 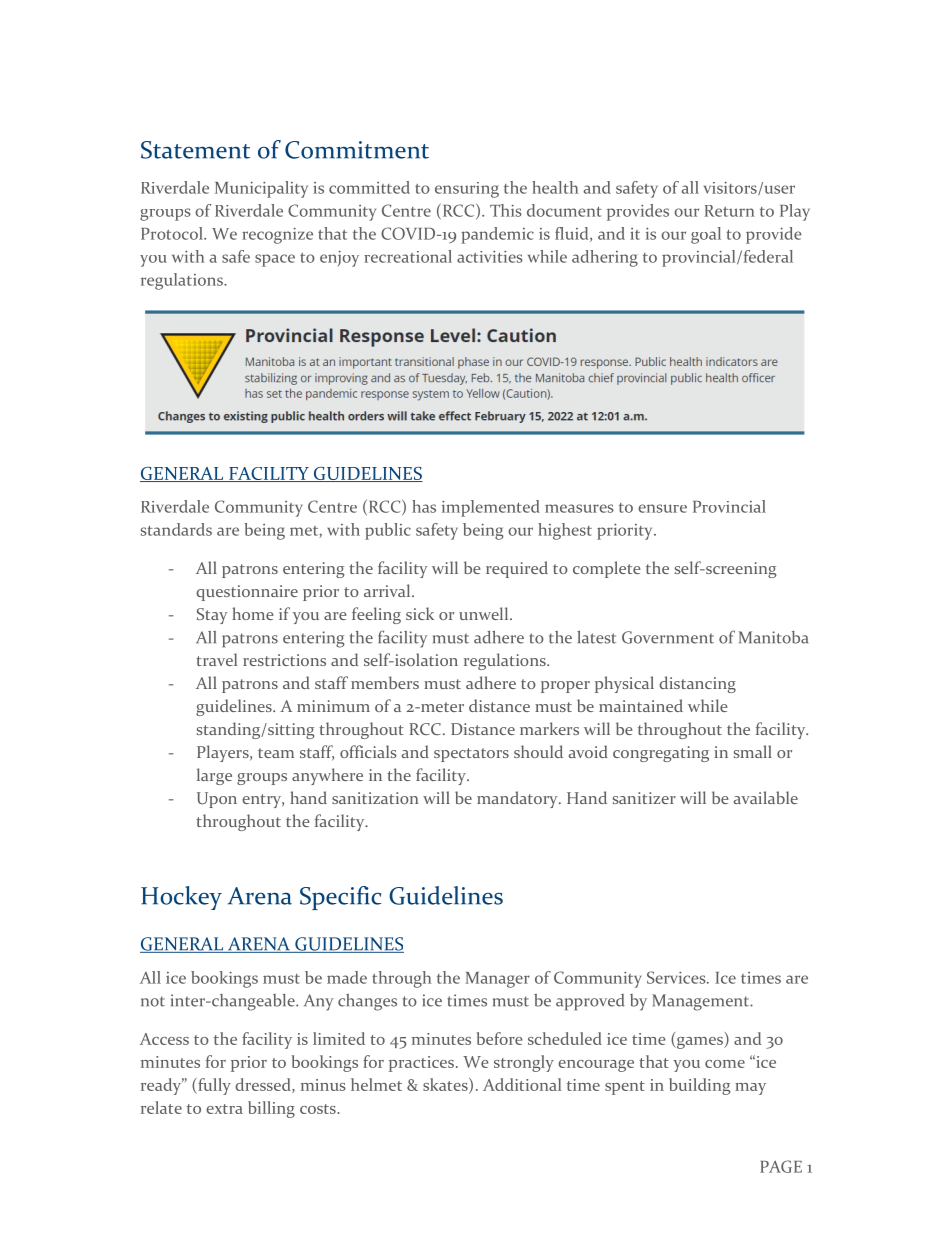 What do you see at coordinates (729, 211) in the screenshot?
I see `Return` at bounding box center [729, 211].
